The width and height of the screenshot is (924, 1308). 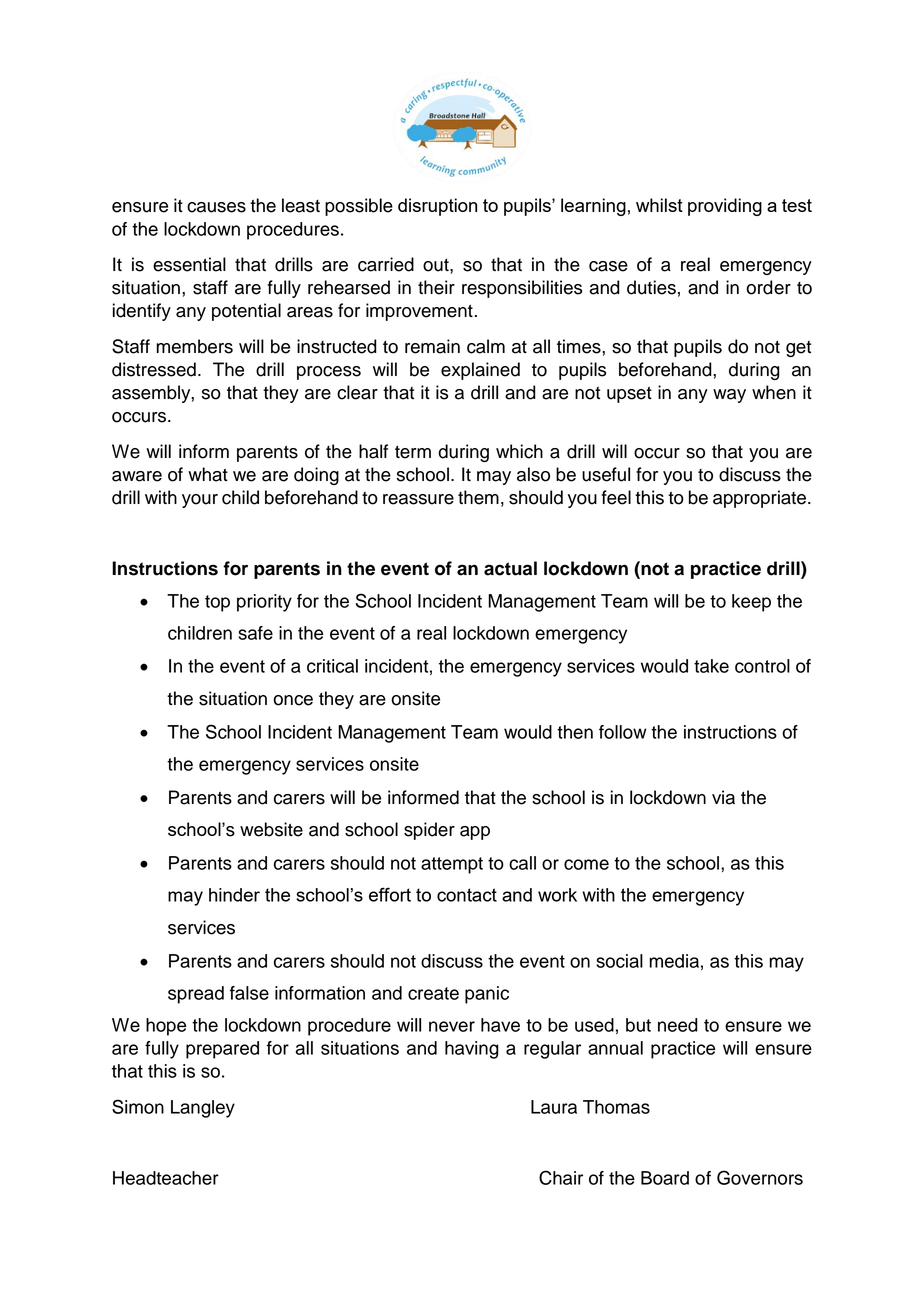 What do you see at coordinates (725, 207) in the screenshot?
I see `providing` at bounding box center [725, 207].
